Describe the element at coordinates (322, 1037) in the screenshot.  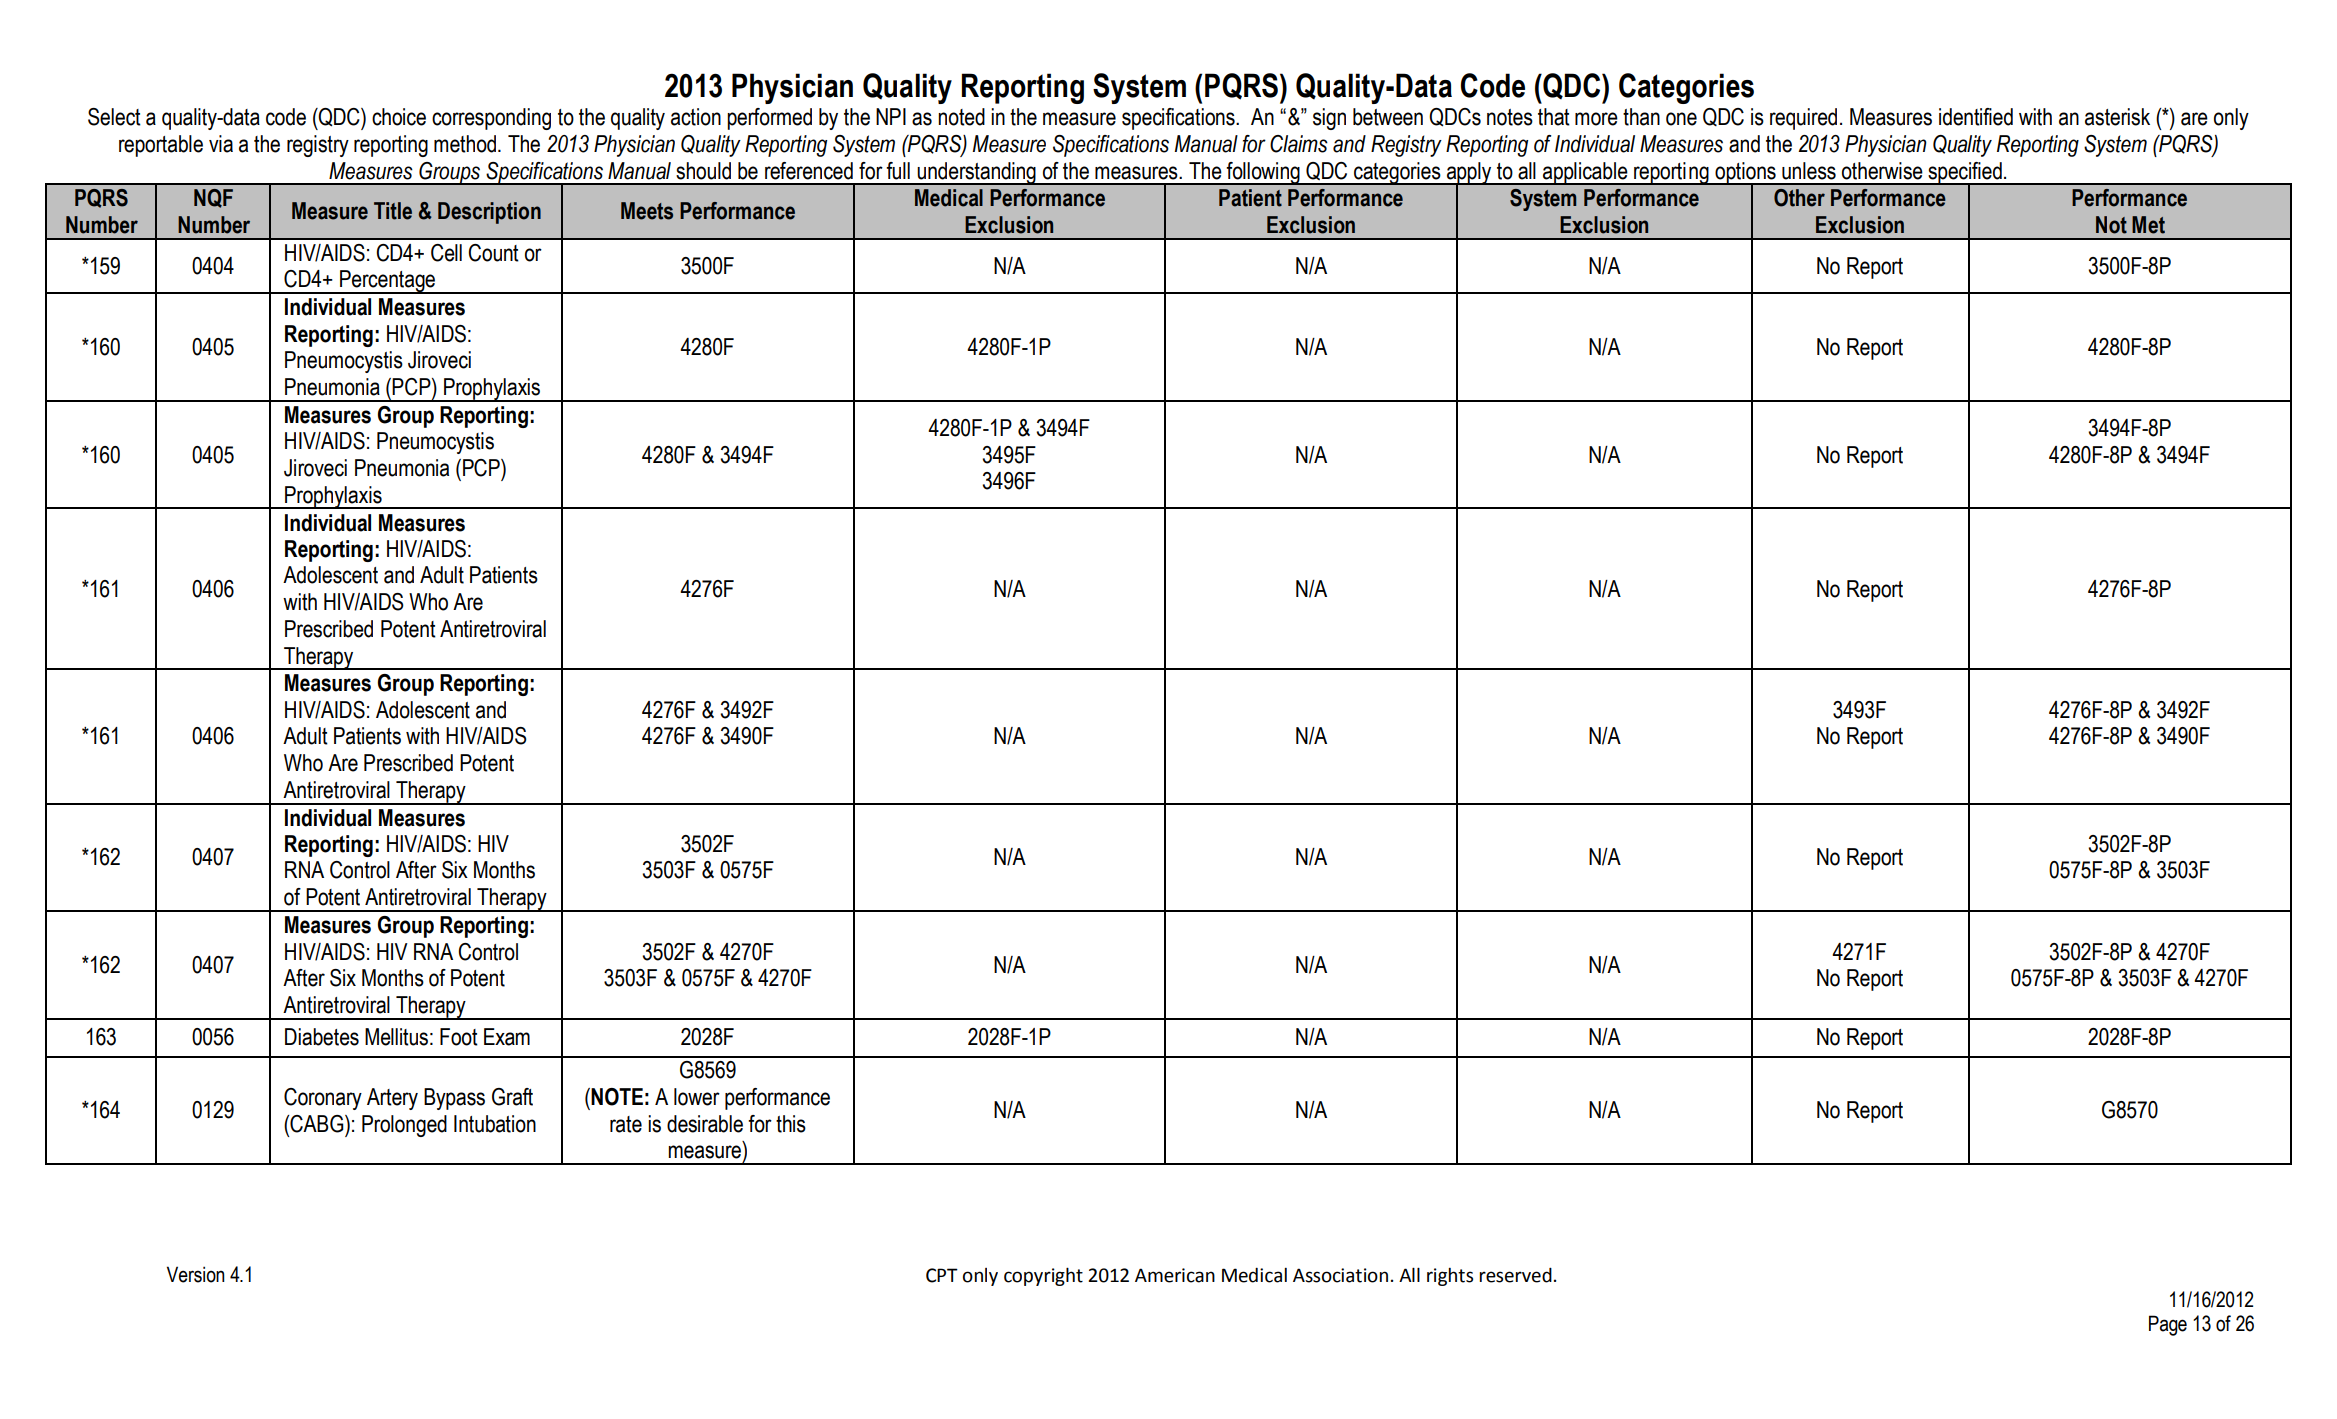
I see `Diabetes` at that location.
